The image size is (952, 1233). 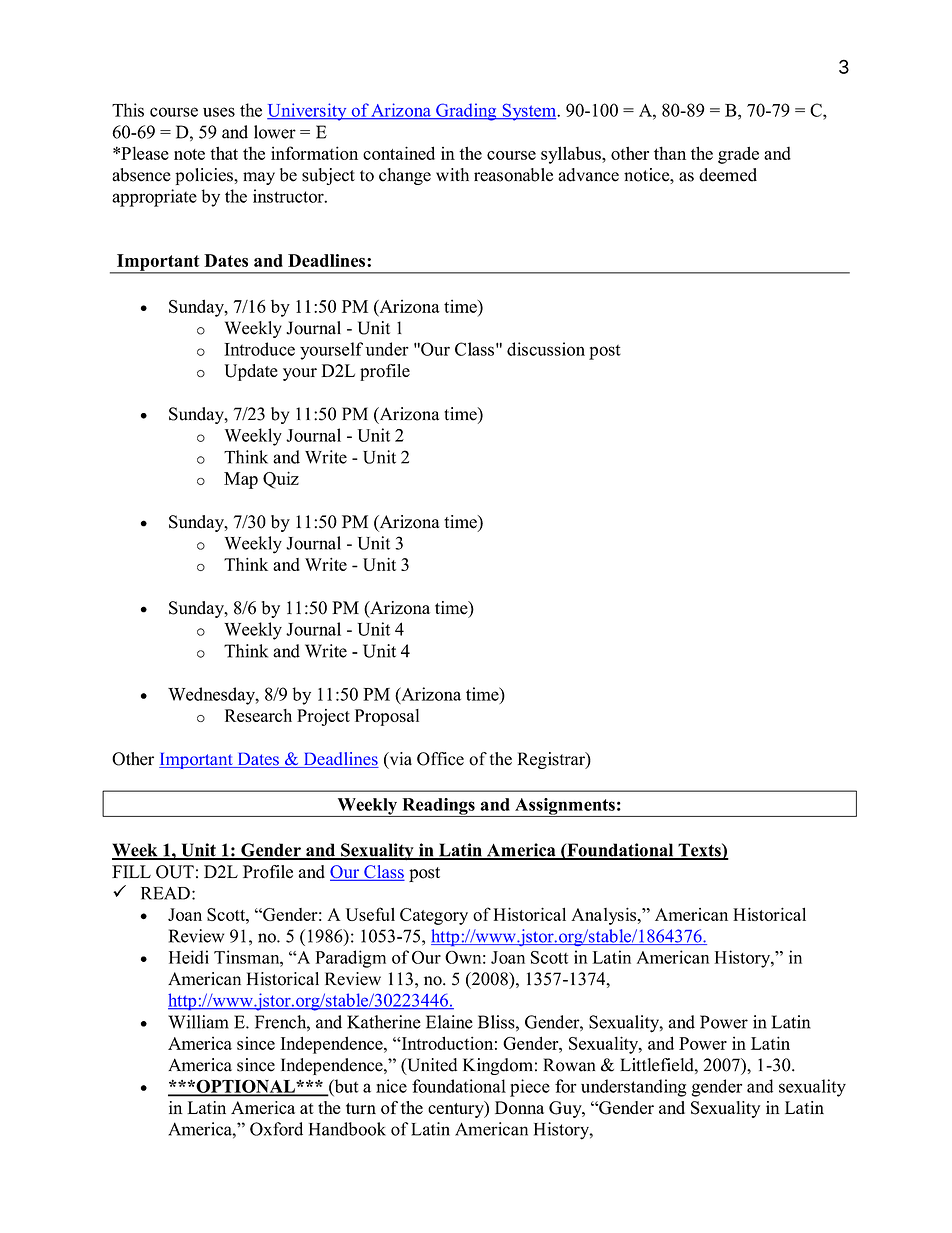 What do you see at coordinates (565, 807) in the document?
I see `Assignments` at bounding box center [565, 807].
